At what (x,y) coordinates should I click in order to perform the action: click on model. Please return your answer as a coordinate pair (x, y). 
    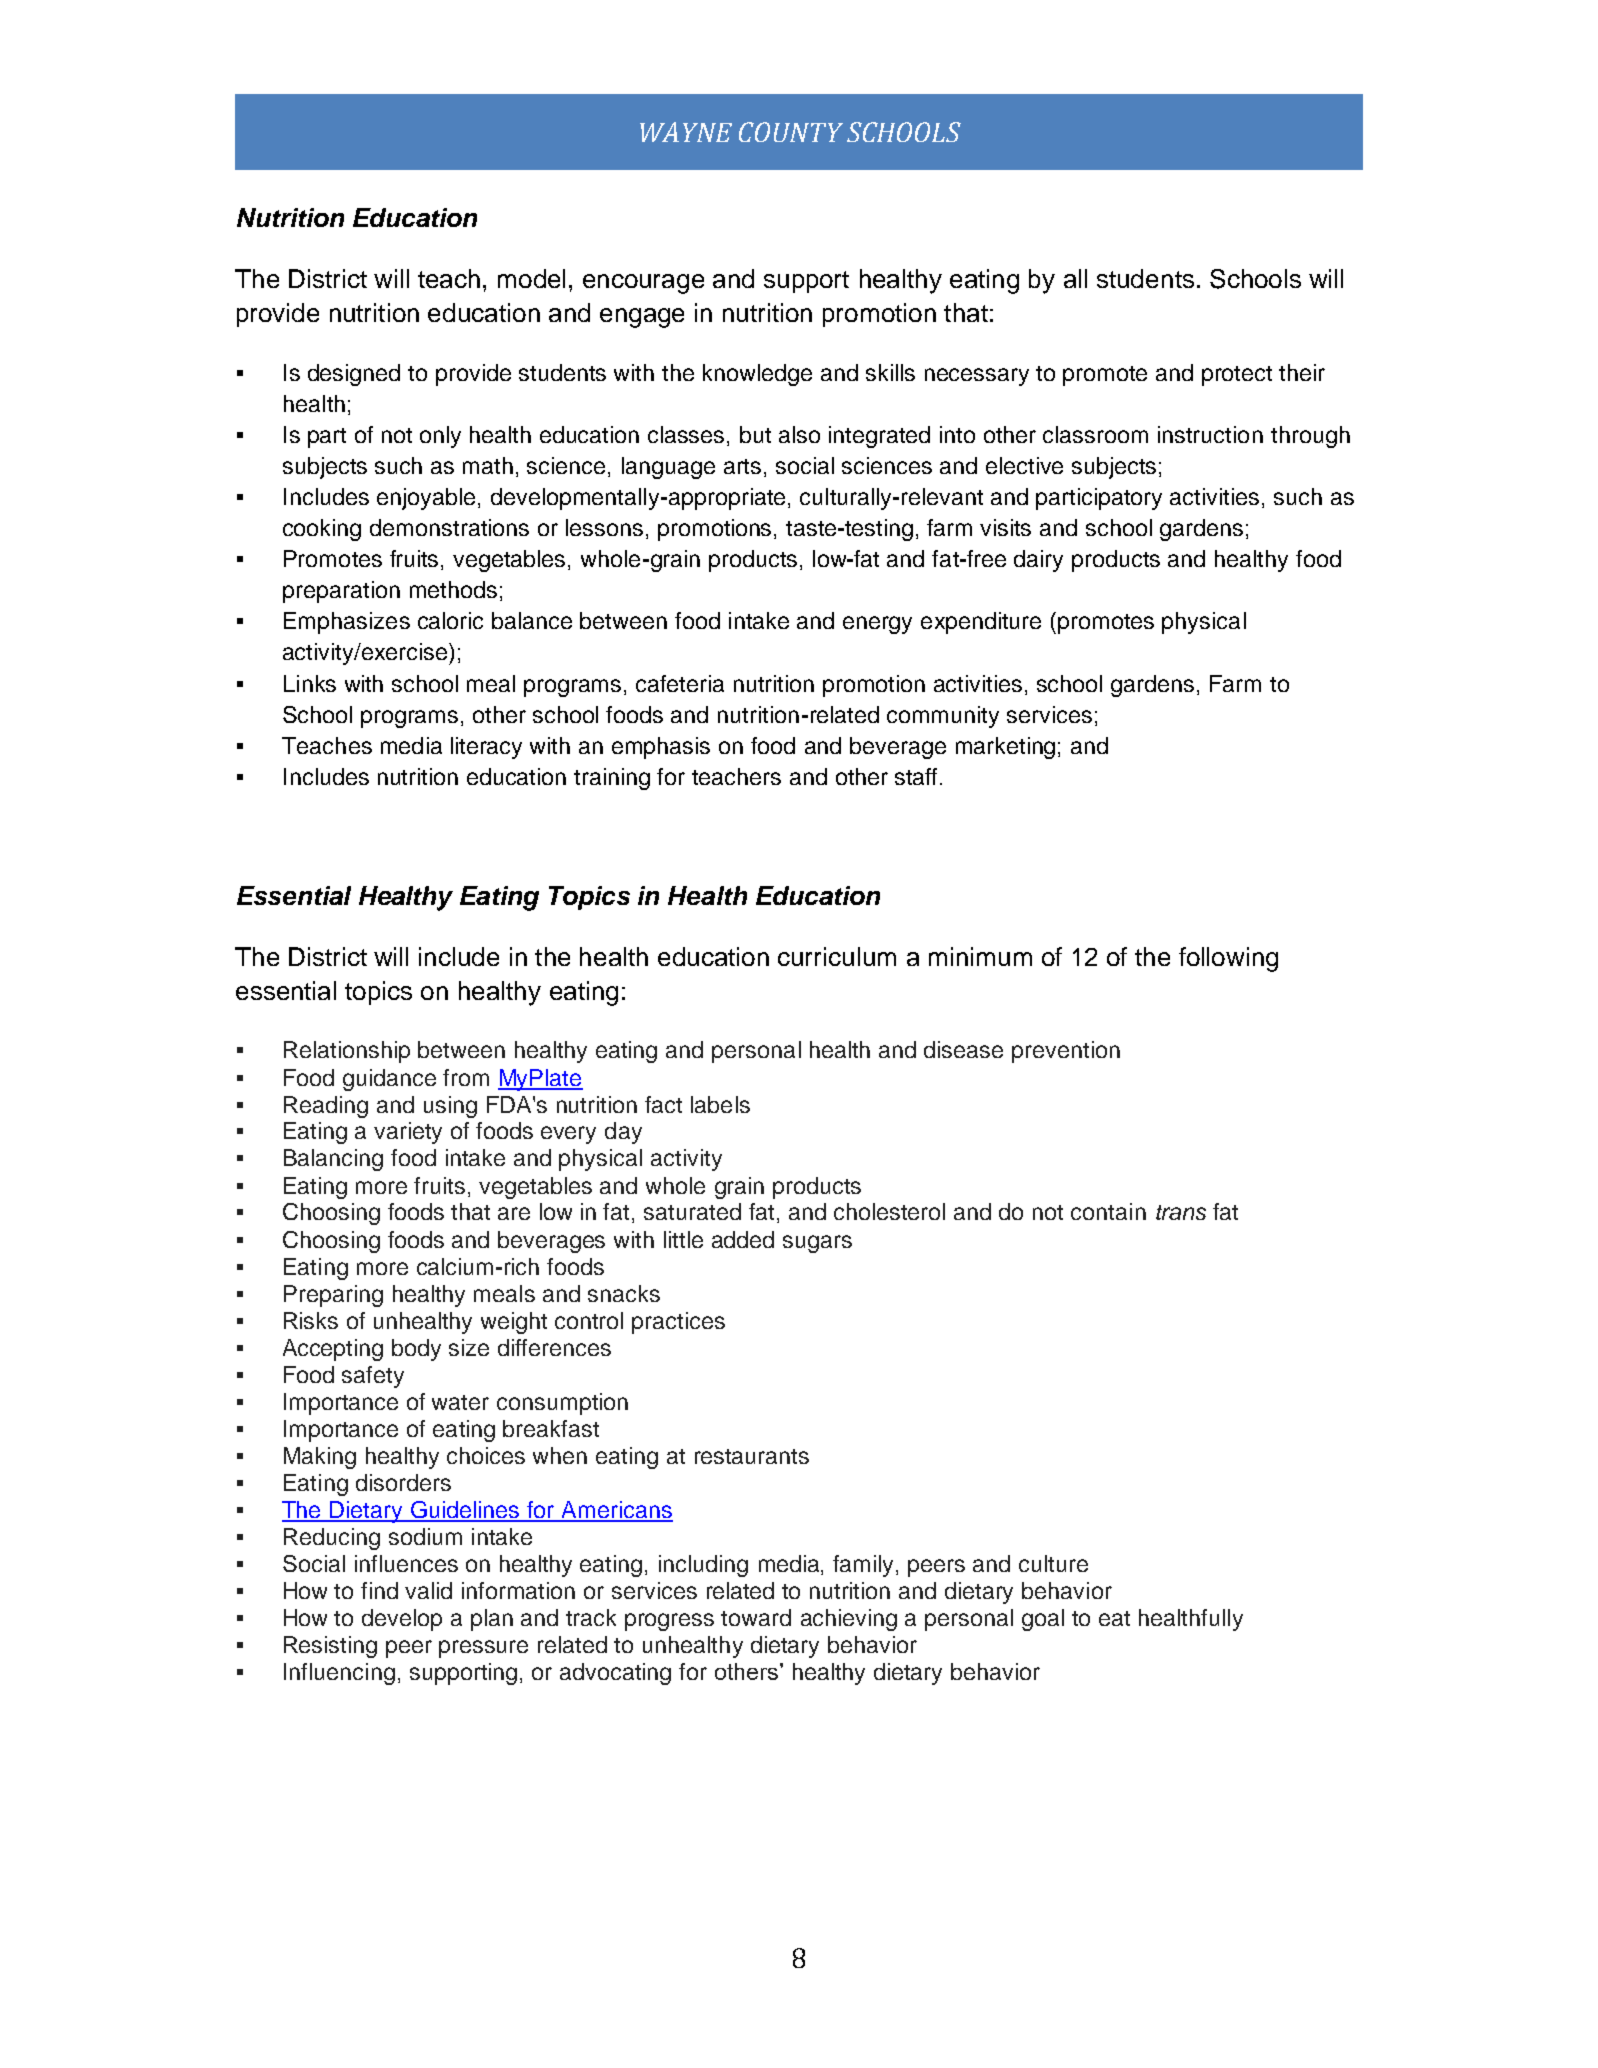
    Looking at the image, I should click on (531, 278).
